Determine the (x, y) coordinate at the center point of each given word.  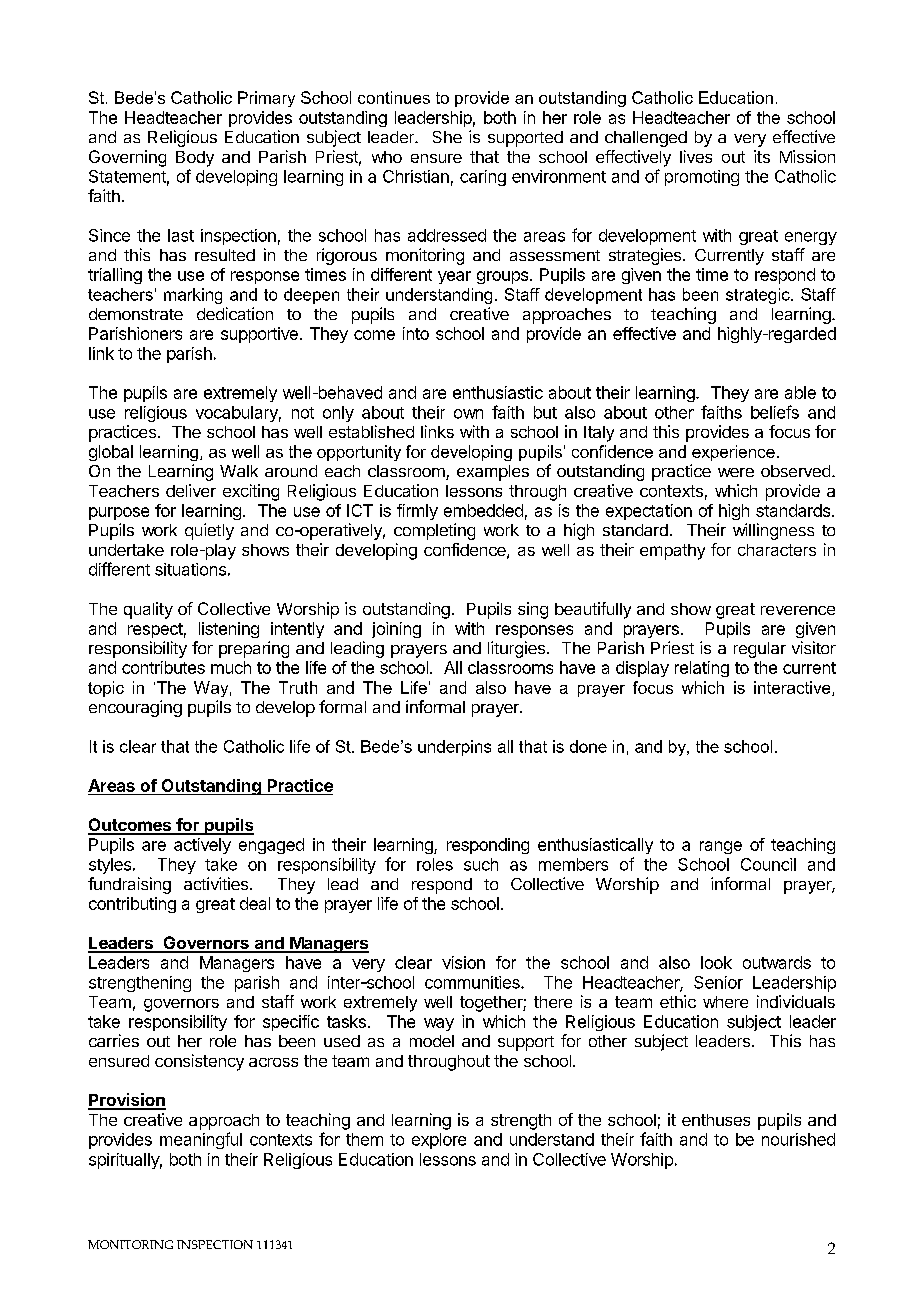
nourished (798, 1139)
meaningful (201, 1140)
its (762, 156)
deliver (191, 490)
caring (483, 178)
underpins (454, 748)
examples (493, 473)
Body (195, 159)
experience (733, 453)
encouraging (135, 708)
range (721, 847)
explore (439, 1141)
